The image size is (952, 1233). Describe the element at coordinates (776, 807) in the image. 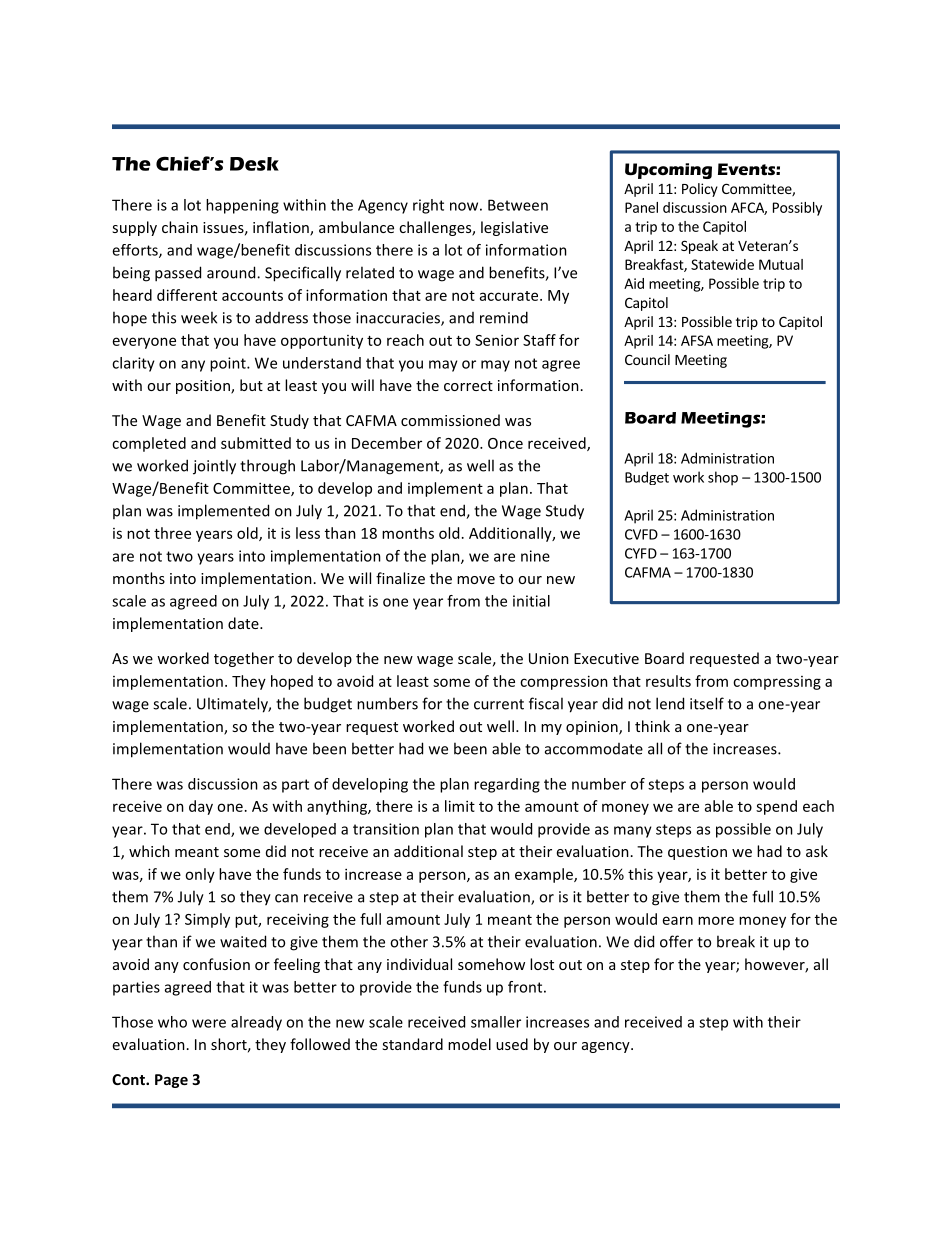

I see `spend` at that location.
